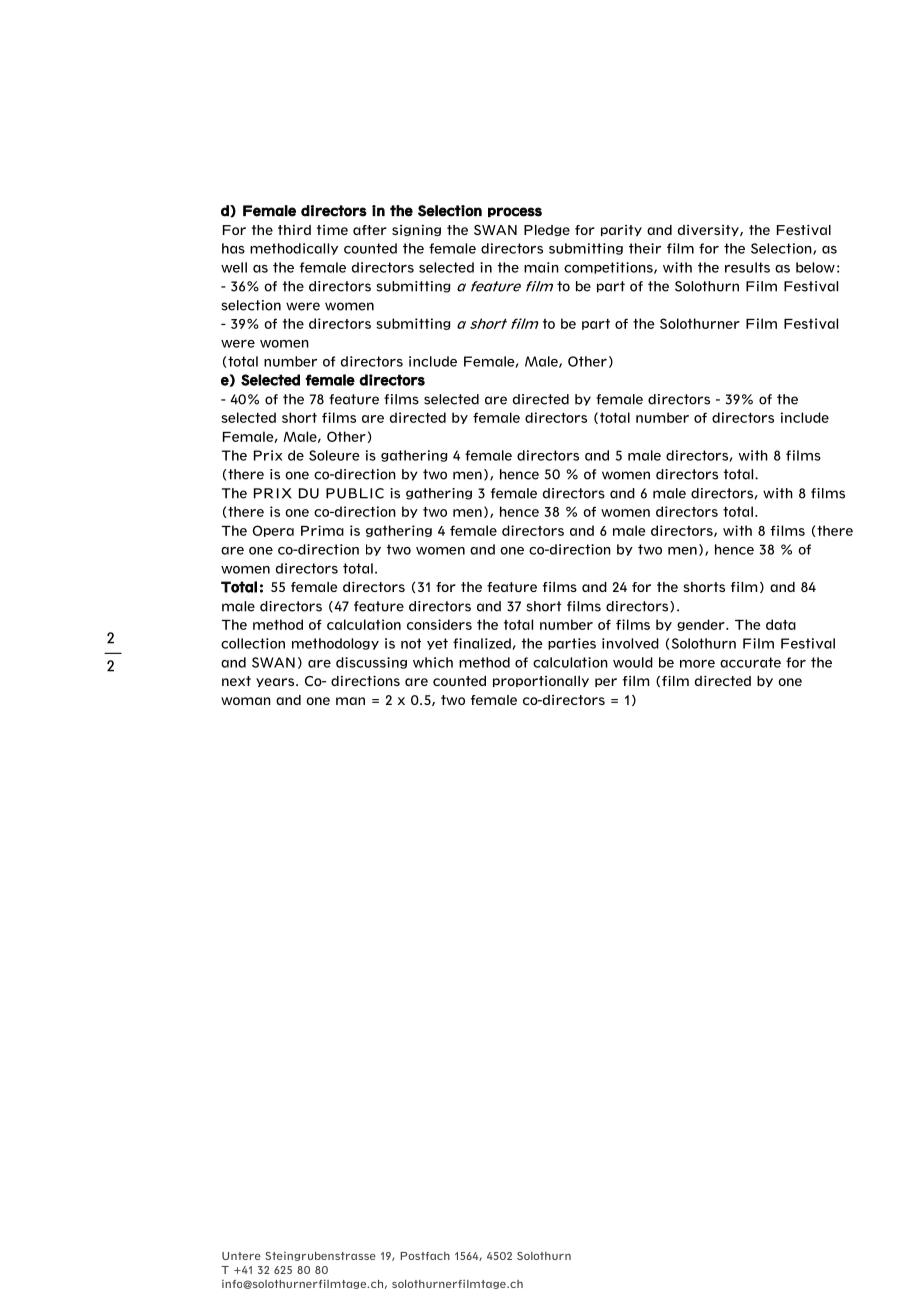  I want to click on diversity, so click(709, 230).
